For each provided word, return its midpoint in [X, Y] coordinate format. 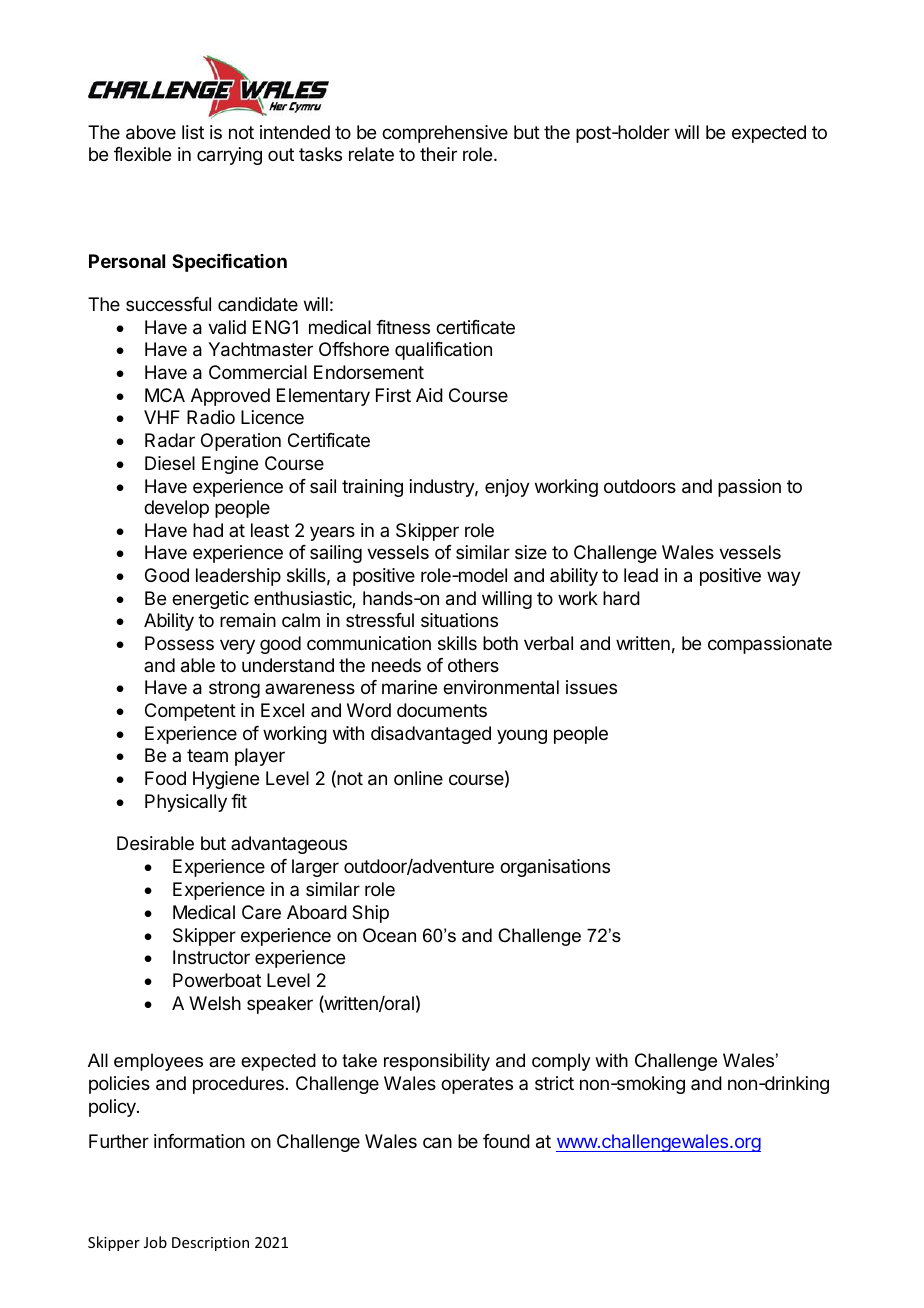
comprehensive [445, 134]
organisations [555, 868]
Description [210, 1244]
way [784, 578]
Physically [186, 803]
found [506, 1141]
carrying [229, 156]
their [438, 154]
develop [176, 509]
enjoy [507, 488]
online [418, 778]
